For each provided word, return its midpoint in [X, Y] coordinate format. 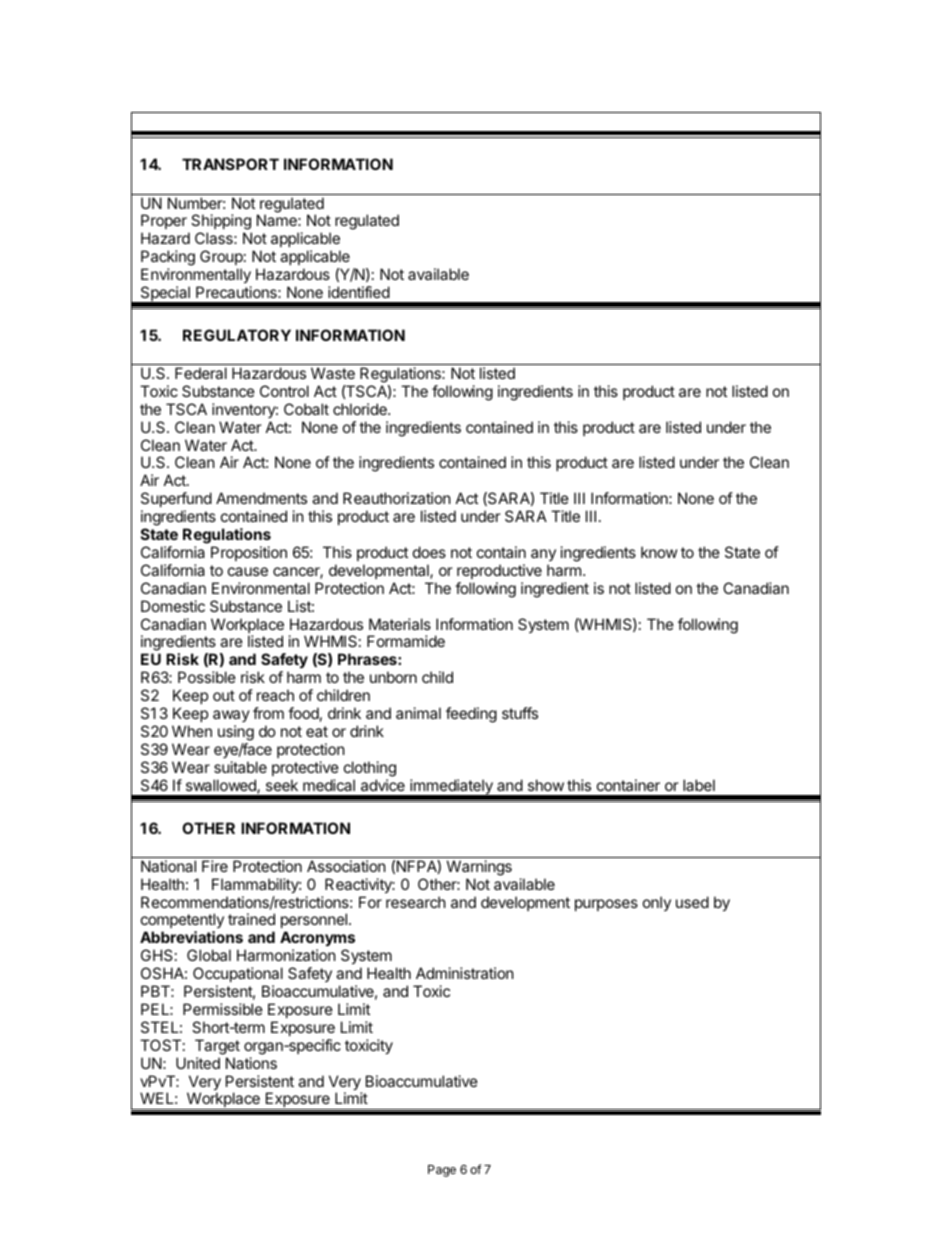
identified [359, 292]
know [659, 552]
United [198, 1063]
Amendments [261, 498]
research [416, 902]
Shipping [221, 223]
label [699, 785]
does [429, 552]
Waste [333, 373]
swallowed [222, 786]
